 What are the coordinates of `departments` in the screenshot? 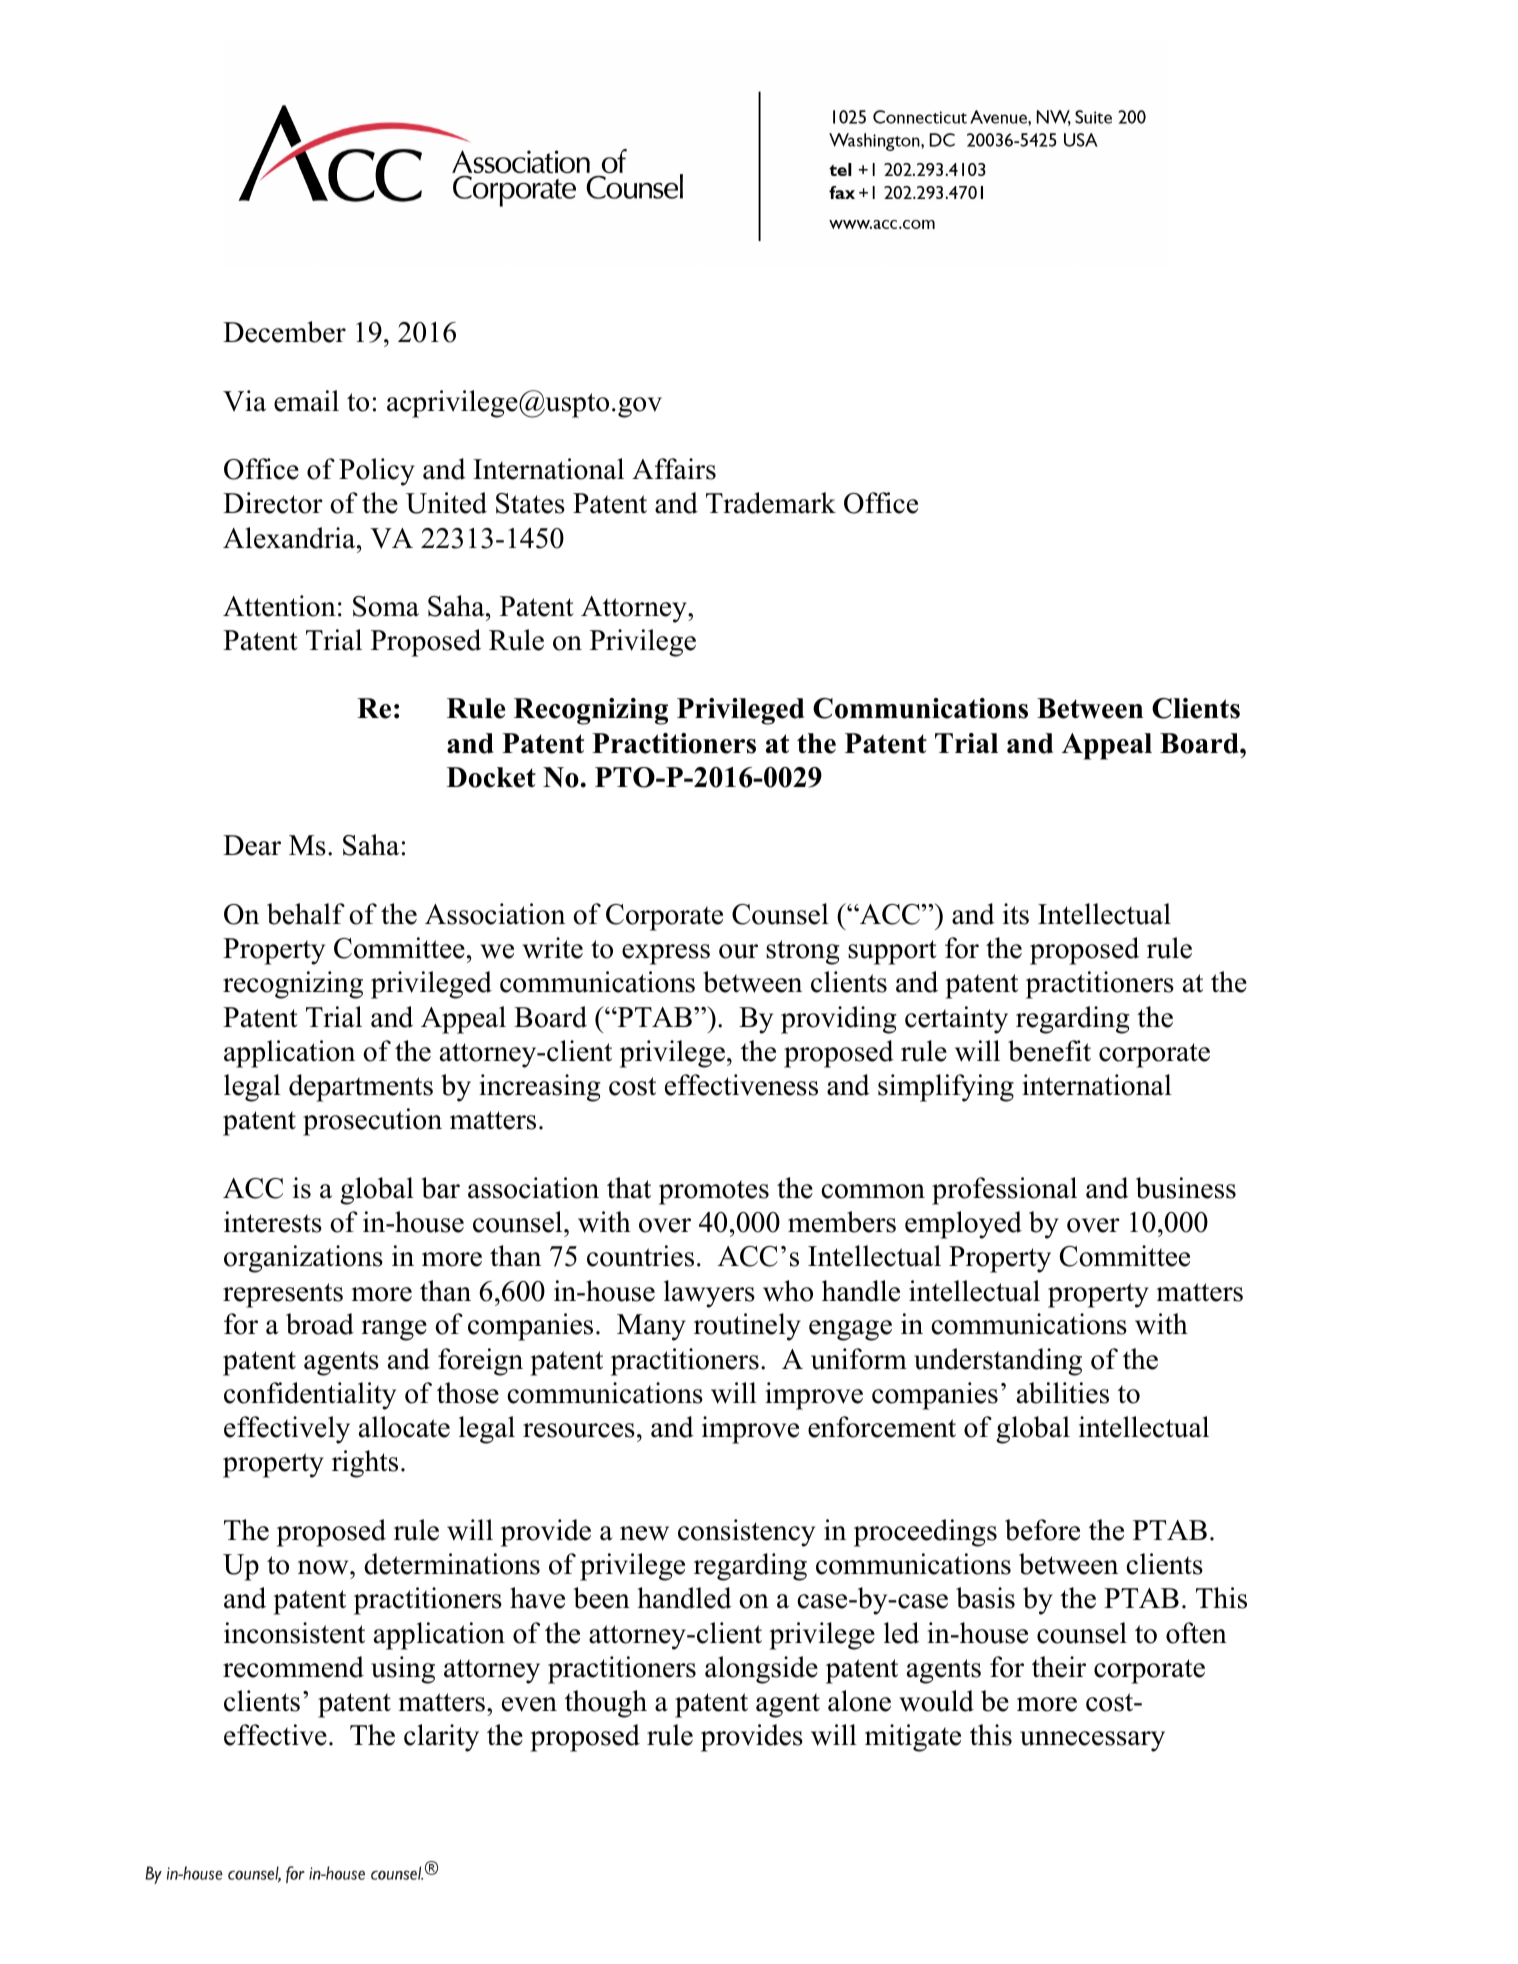 It's located at (361, 1088).
